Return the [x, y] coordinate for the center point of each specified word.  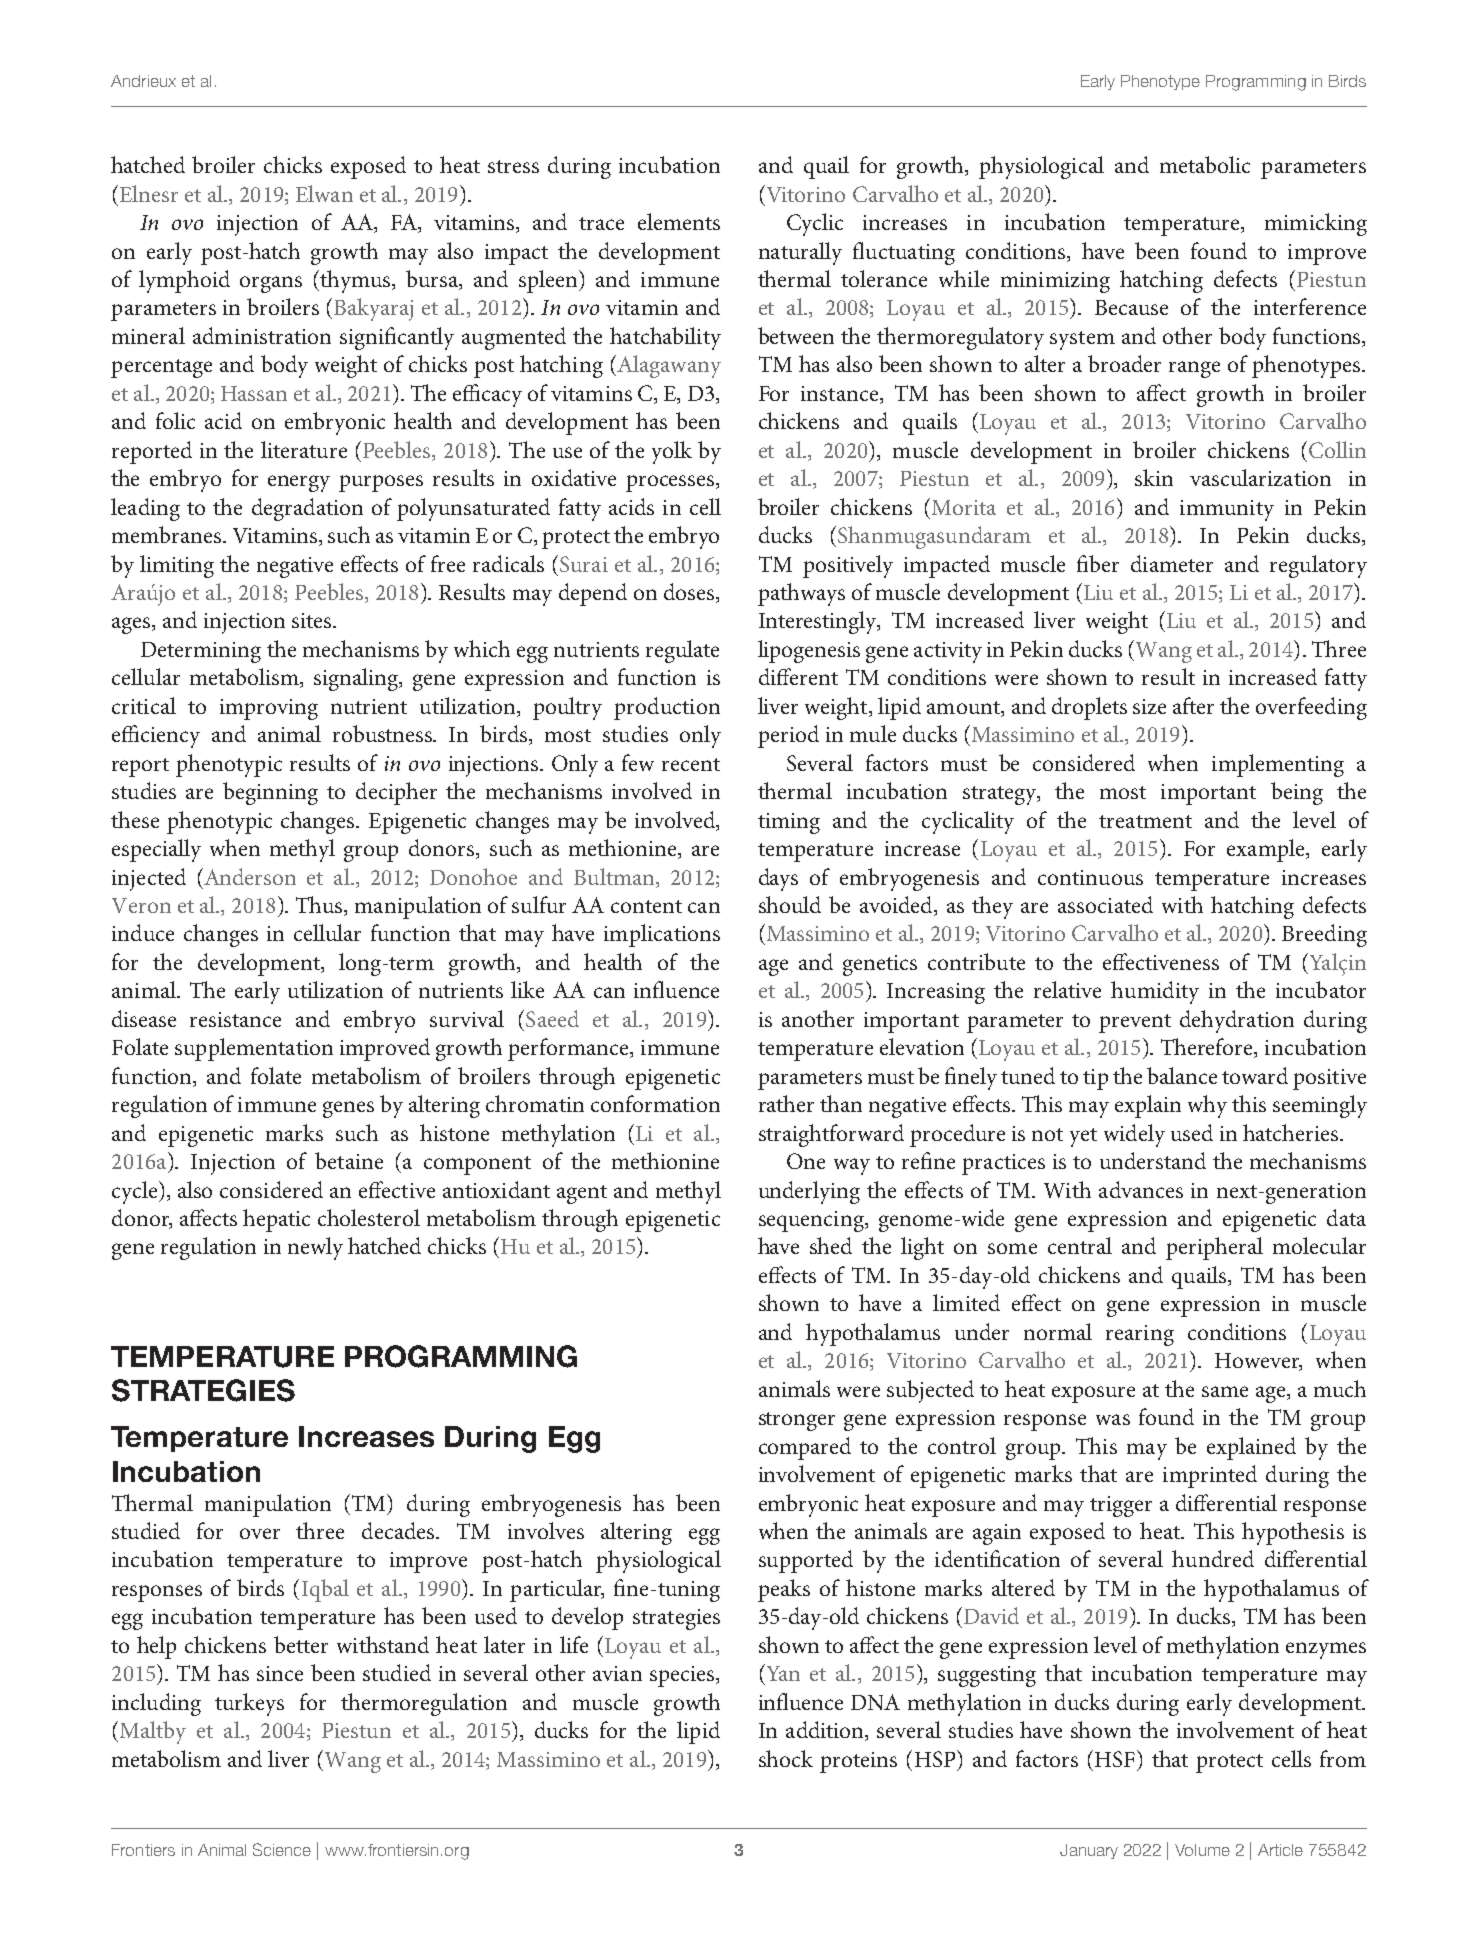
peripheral [1214, 1248]
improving [269, 709]
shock [786, 1758]
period [788, 736]
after [1193, 705]
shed [831, 1245]
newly [315, 1248]
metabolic [1205, 164]
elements [679, 221]
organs [271, 284]
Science [282, 1849]
